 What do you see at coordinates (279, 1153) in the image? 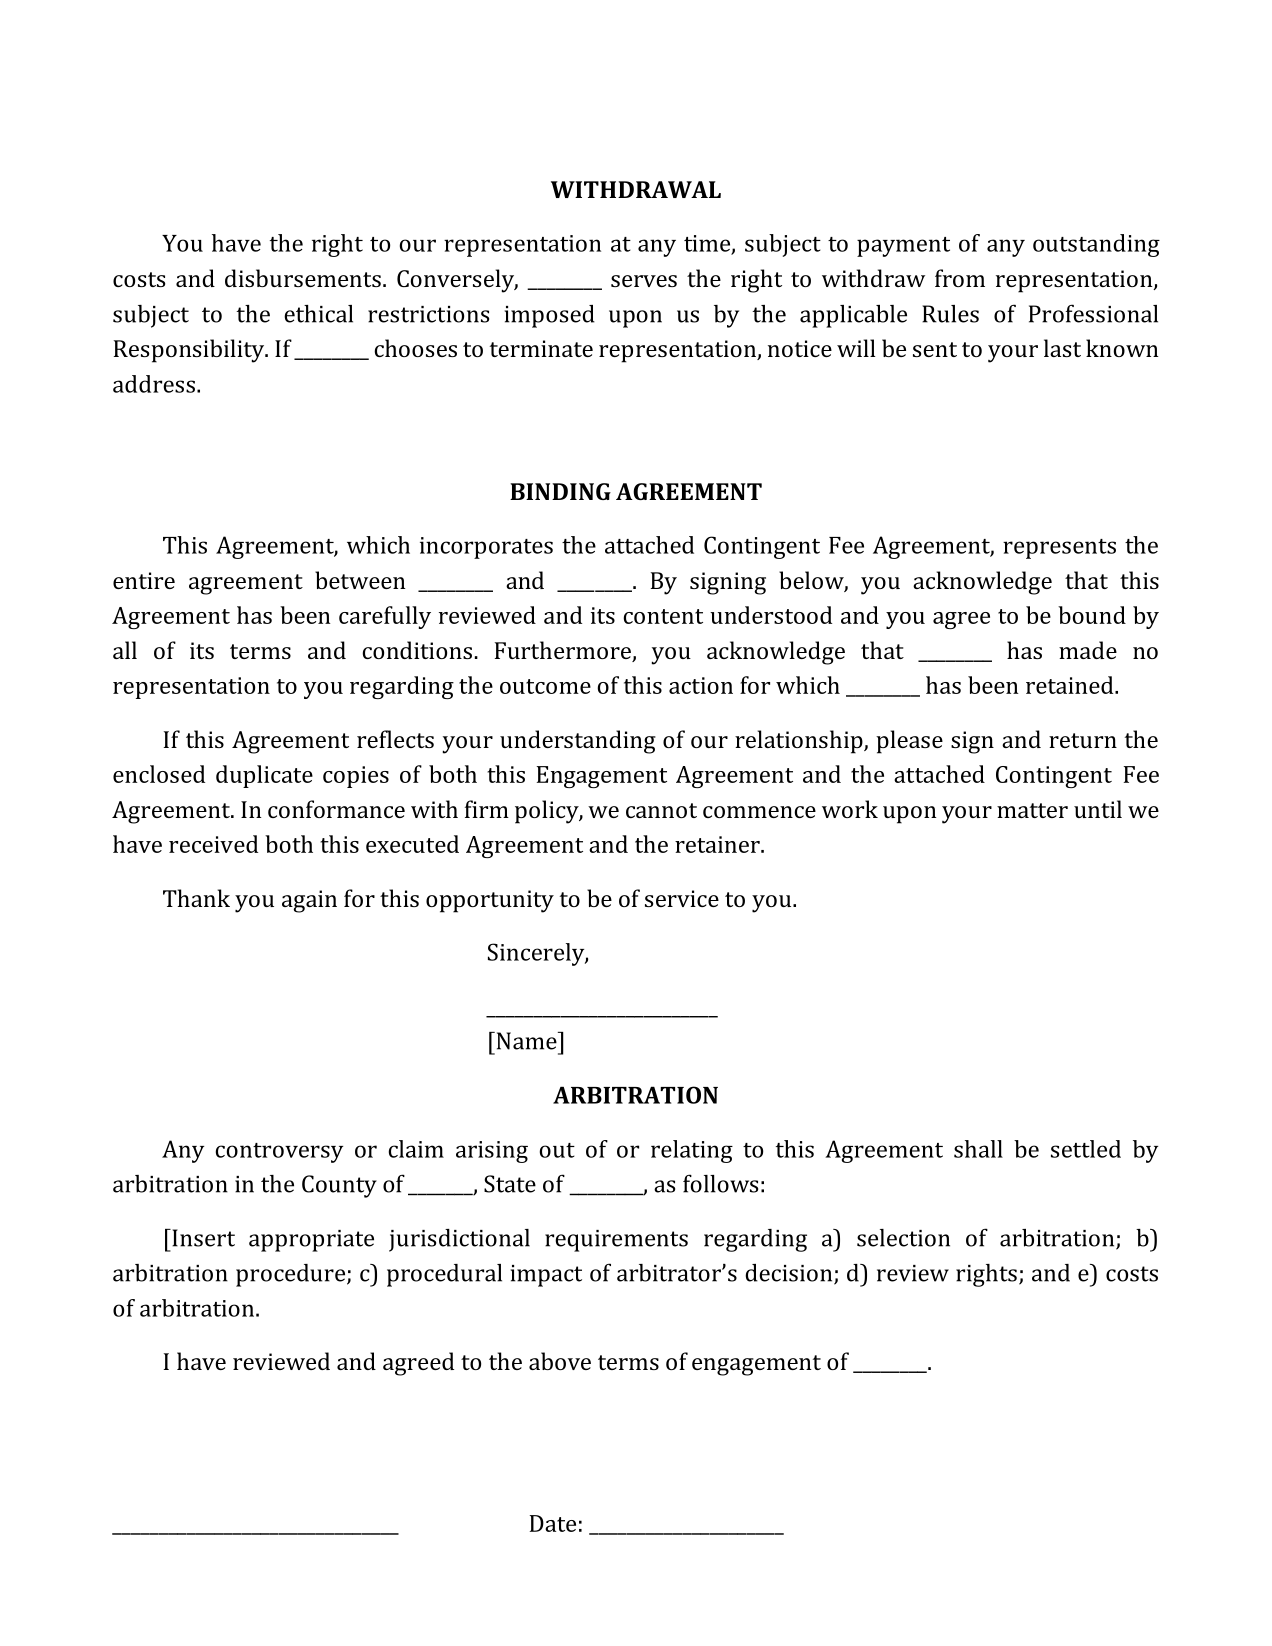
I see `controversy` at bounding box center [279, 1153].
